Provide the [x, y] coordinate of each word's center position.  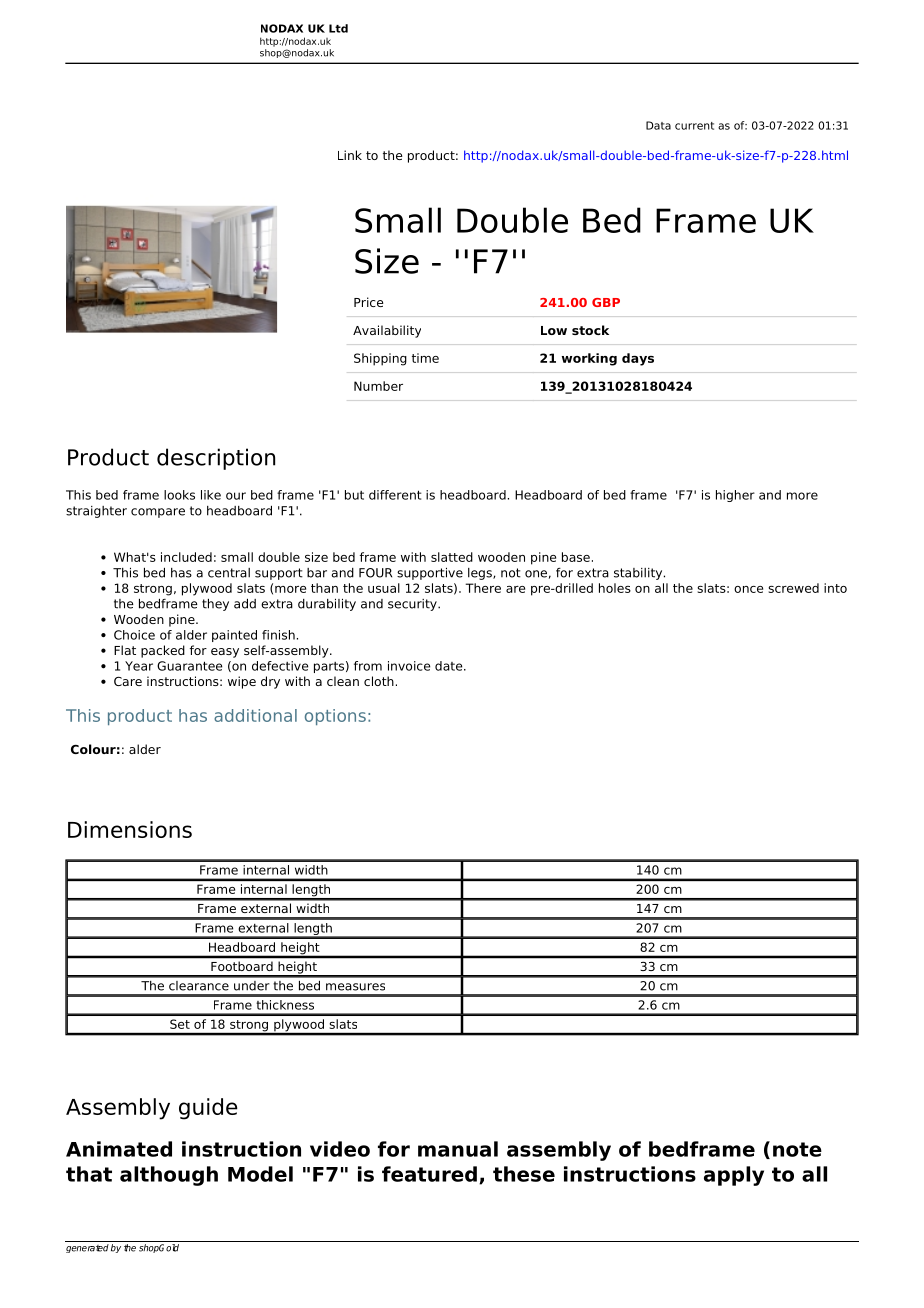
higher [735, 496]
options [335, 717]
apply [734, 1176]
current [694, 126]
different [395, 495]
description [216, 459]
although [169, 1176]
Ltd [338, 28]
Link [350, 155]
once [748, 589]
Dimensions [130, 829]
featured [429, 1174]
